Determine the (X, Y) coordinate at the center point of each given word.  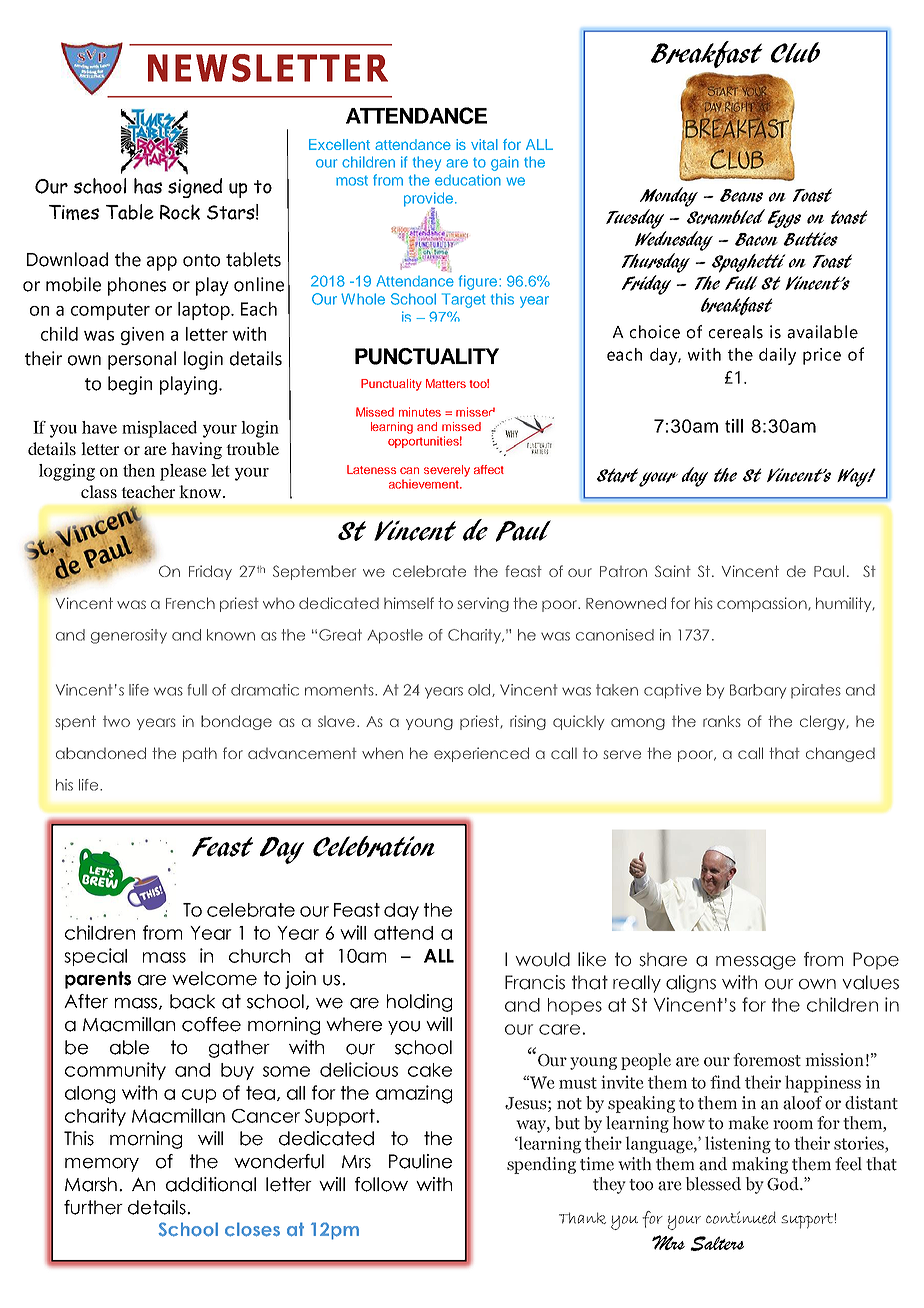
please (183, 472)
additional (211, 1184)
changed (840, 754)
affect (489, 469)
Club (795, 52)
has (148, 186)
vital (484, 144)
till (734, 426)
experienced (481, 754)
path (200, 754)
